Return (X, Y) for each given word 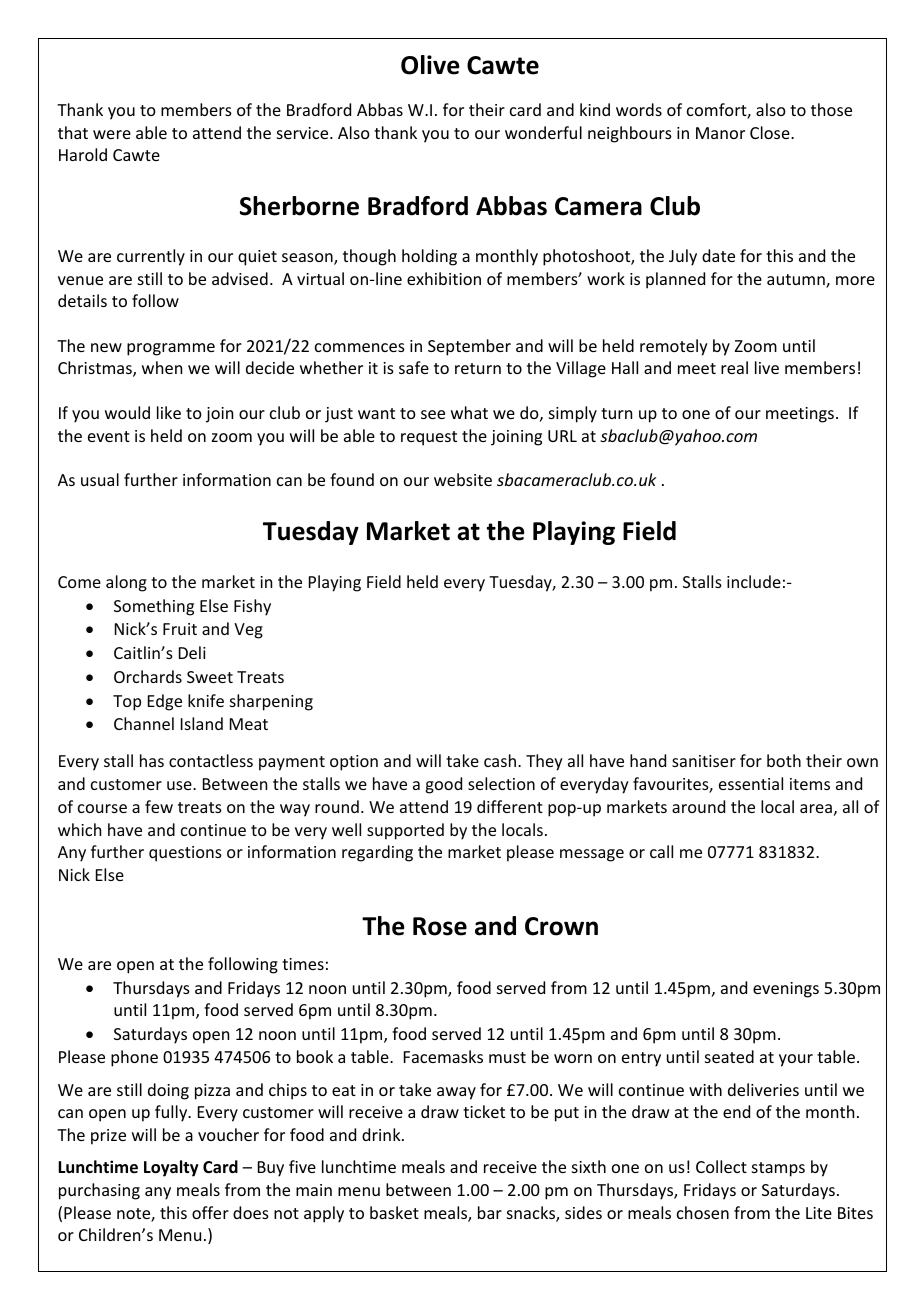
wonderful (543, 132)
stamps (778, 1169)
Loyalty (171, 1168)
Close (771, 132)
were (112, 134)
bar (490, 1212)
